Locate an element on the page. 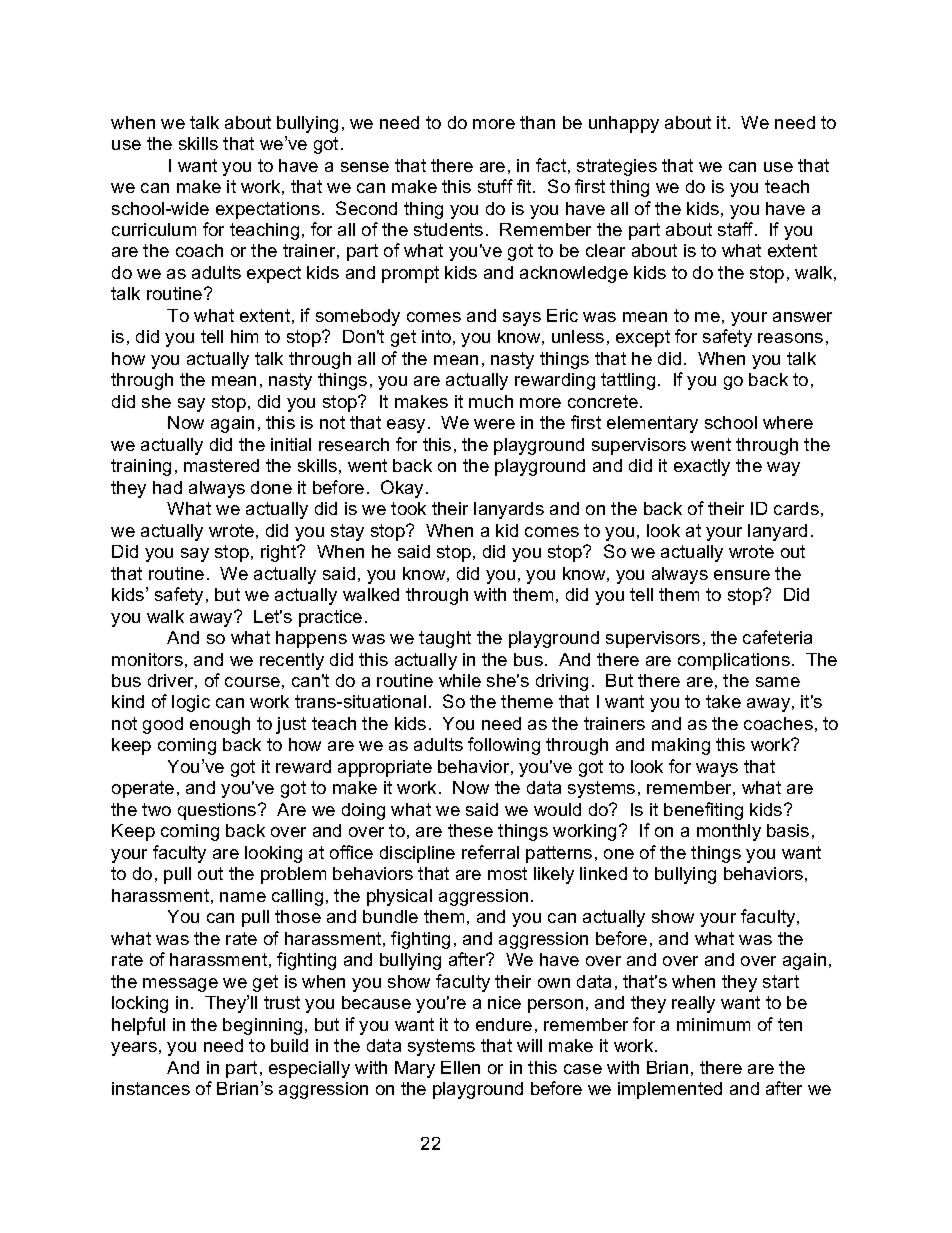 The width and height of the image is (952, 1233). stuff is located at coordinates (495, 186).
